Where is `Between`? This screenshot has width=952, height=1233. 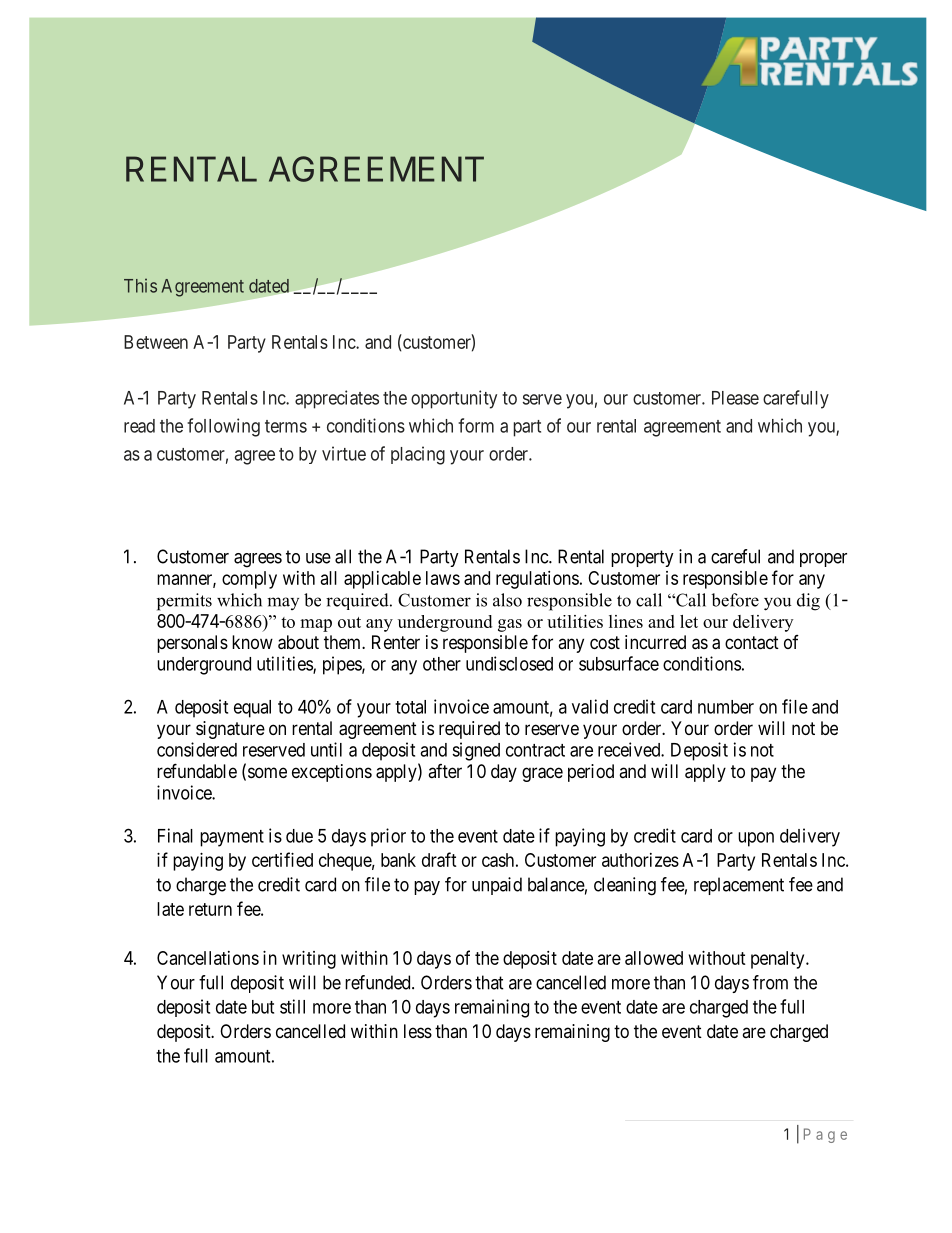 Between is located at coordinates (156, 342).
